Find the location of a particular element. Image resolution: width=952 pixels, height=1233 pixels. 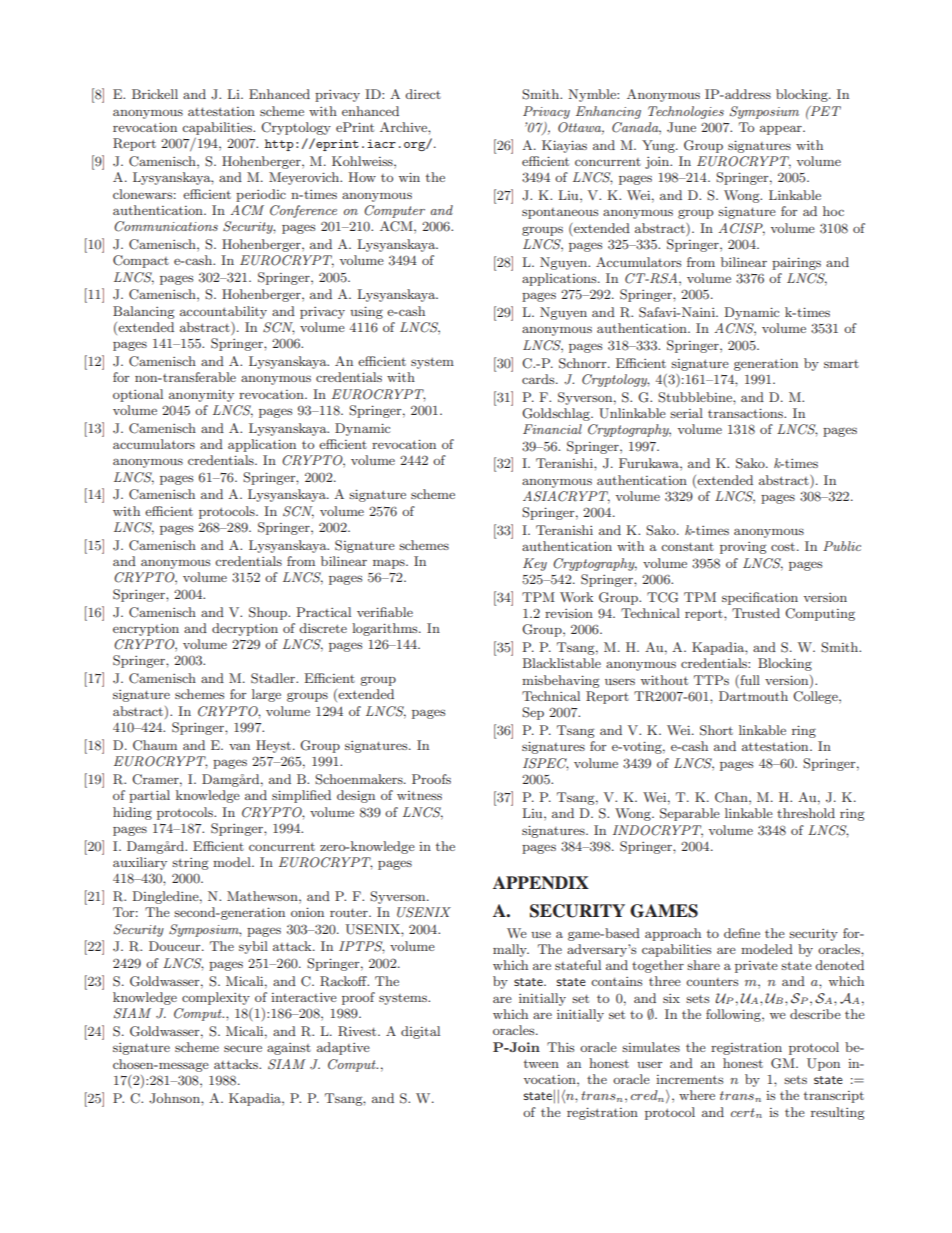

Brickell is located at coordinates (155, 94).
